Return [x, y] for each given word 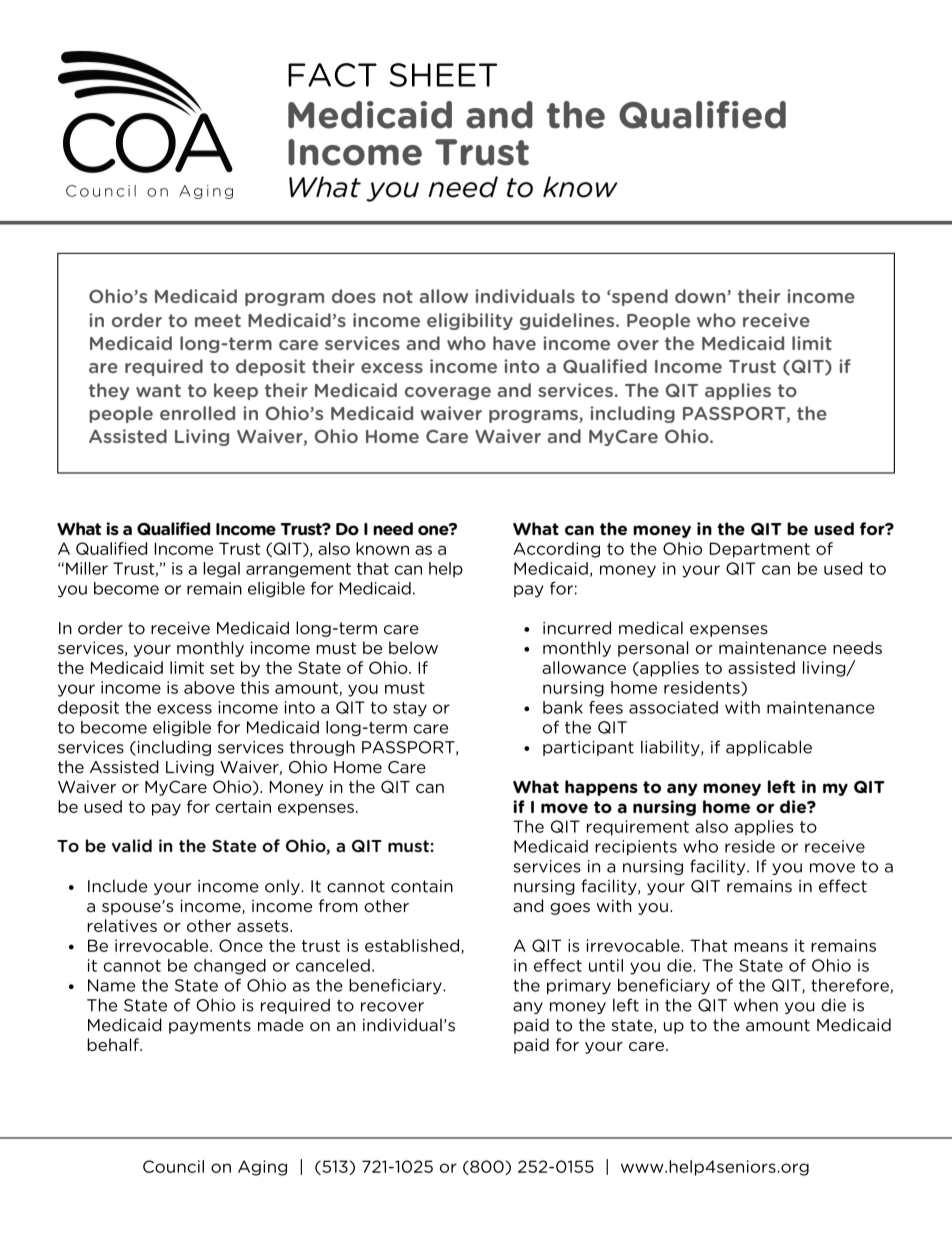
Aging [262, 1168]
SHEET [443, 75]
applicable [769, 748]
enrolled [197, 413]
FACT [332, 75]
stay [410, 709]
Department [760, 550]
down [701, 296]
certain [243, 806]
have [514, 343]
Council [173, 1166]
